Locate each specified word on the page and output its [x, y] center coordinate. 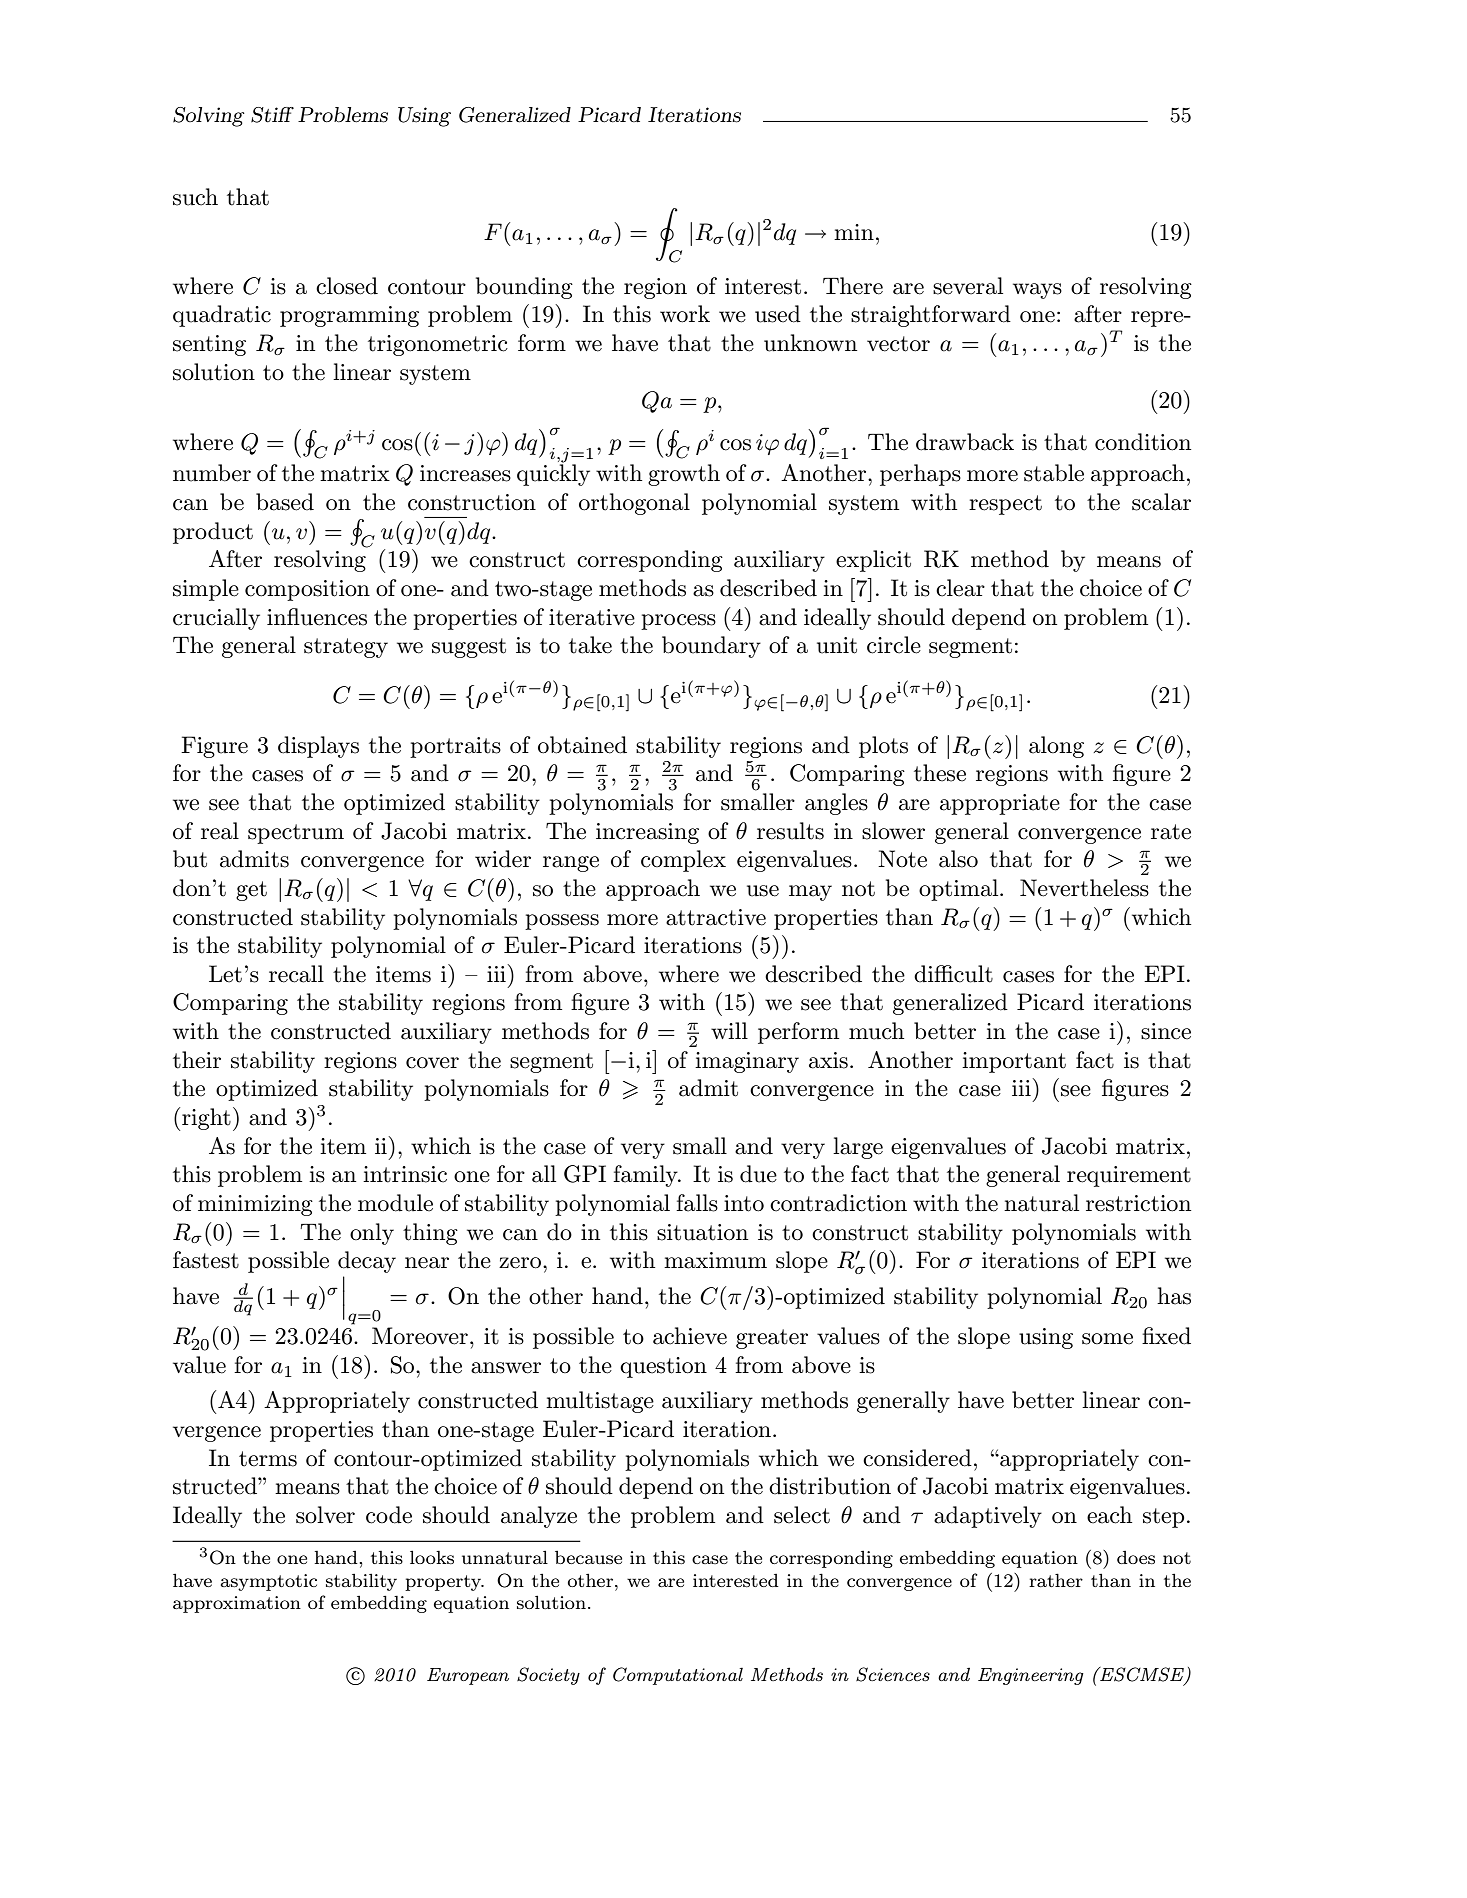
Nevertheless [1084, 888]
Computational [678, 1676]
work [685, 314]
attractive [716, 917]
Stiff [272, 115]
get [251, 891]
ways [1037, 291]
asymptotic [268, 1582]
